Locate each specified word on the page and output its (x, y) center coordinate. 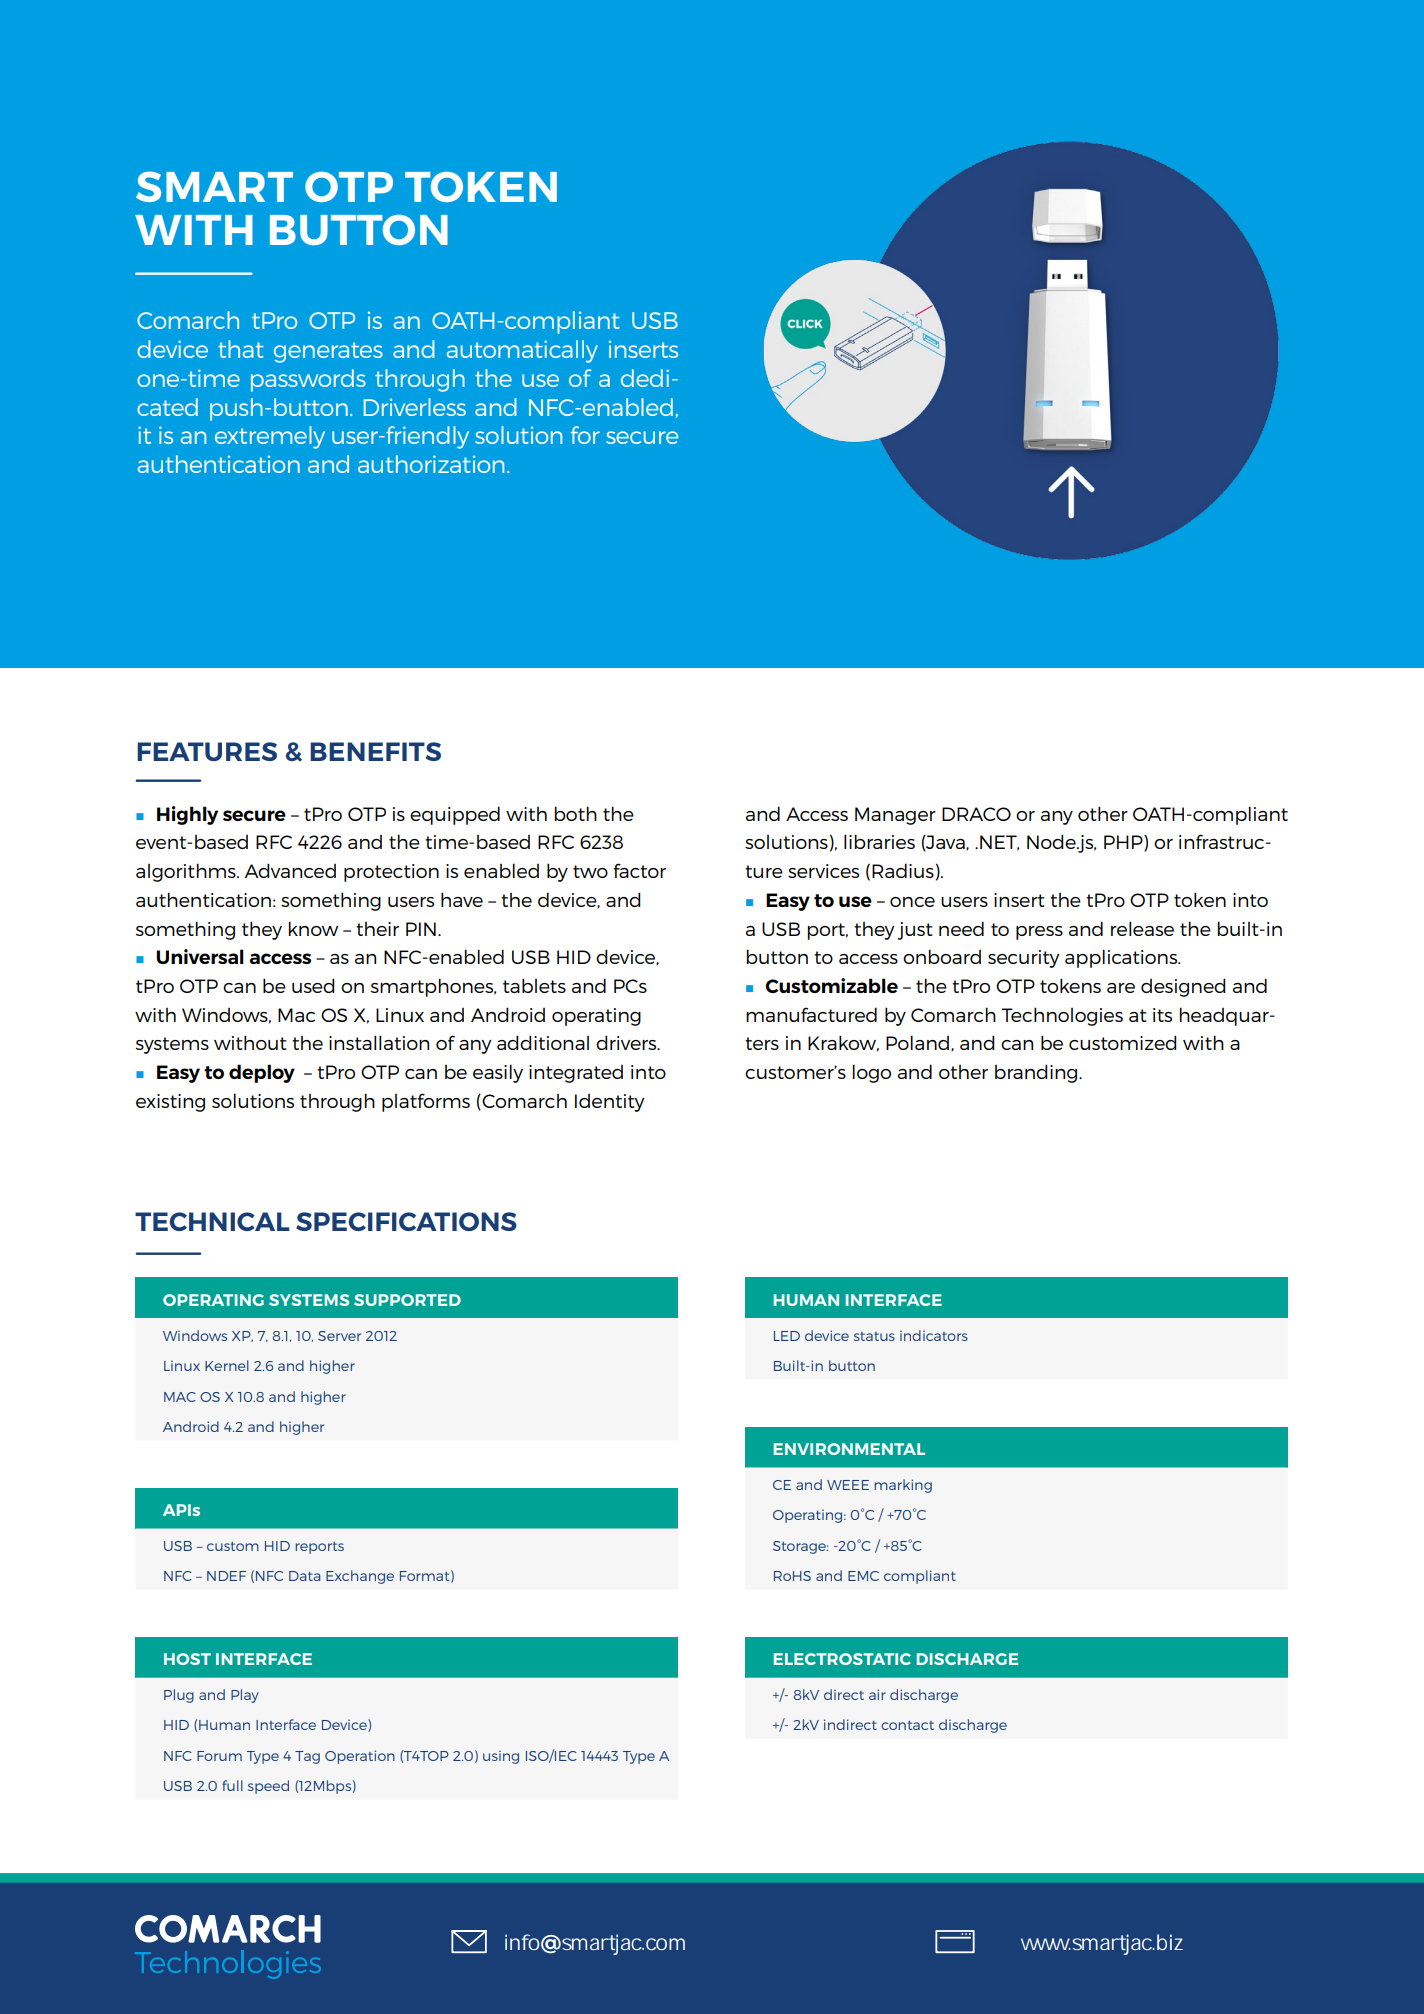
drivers (627, 1042)
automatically (522, 351)
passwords (308, 380)
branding (1037, 1073)
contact (907, 1725)
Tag (307, 1757)
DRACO (976, 814)
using (501, 1757)
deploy (262, 1073)
